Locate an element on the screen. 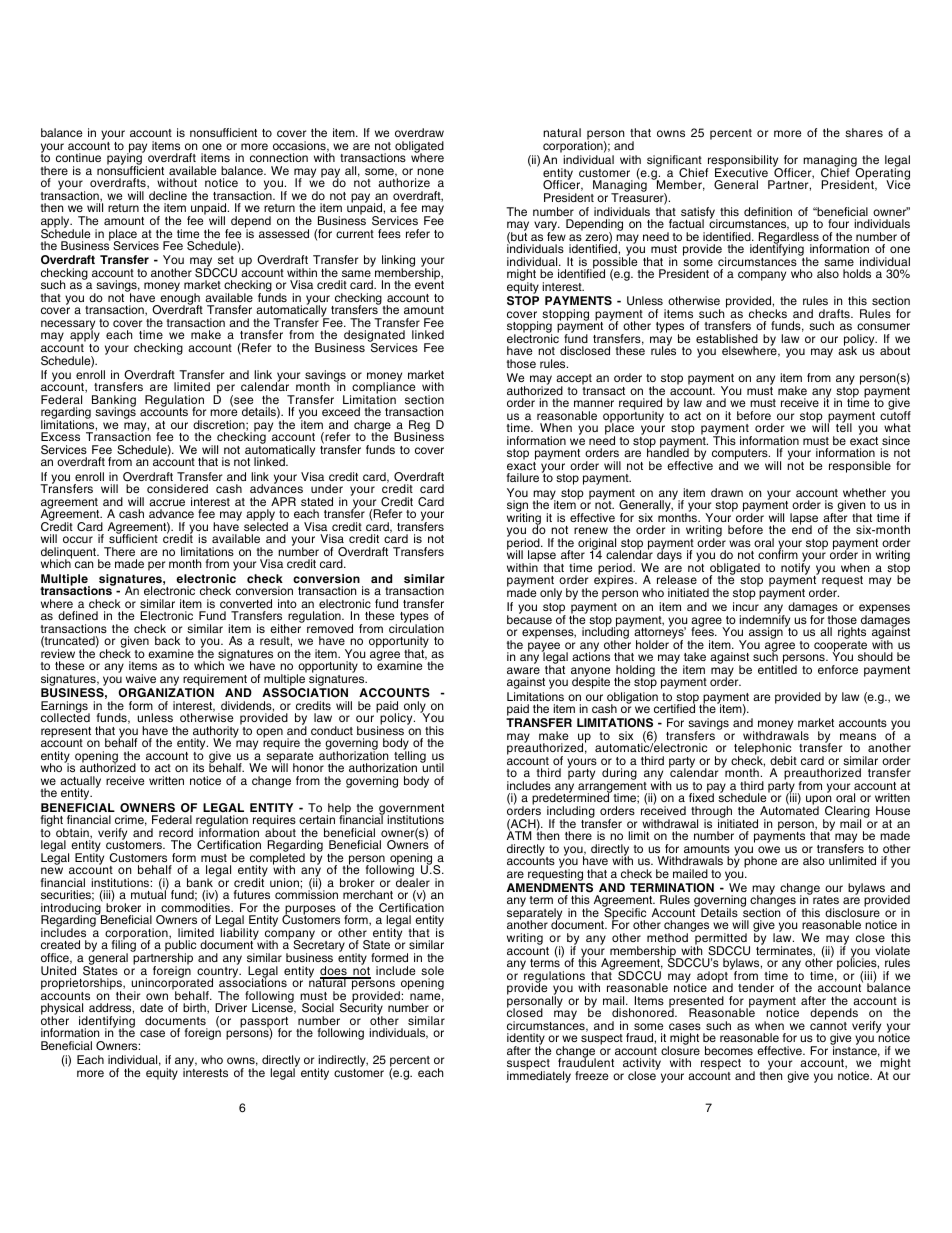 Image resolution: width=952 pixels, height=1233 pixels. immediately is located at coordinates (539, 1076).
